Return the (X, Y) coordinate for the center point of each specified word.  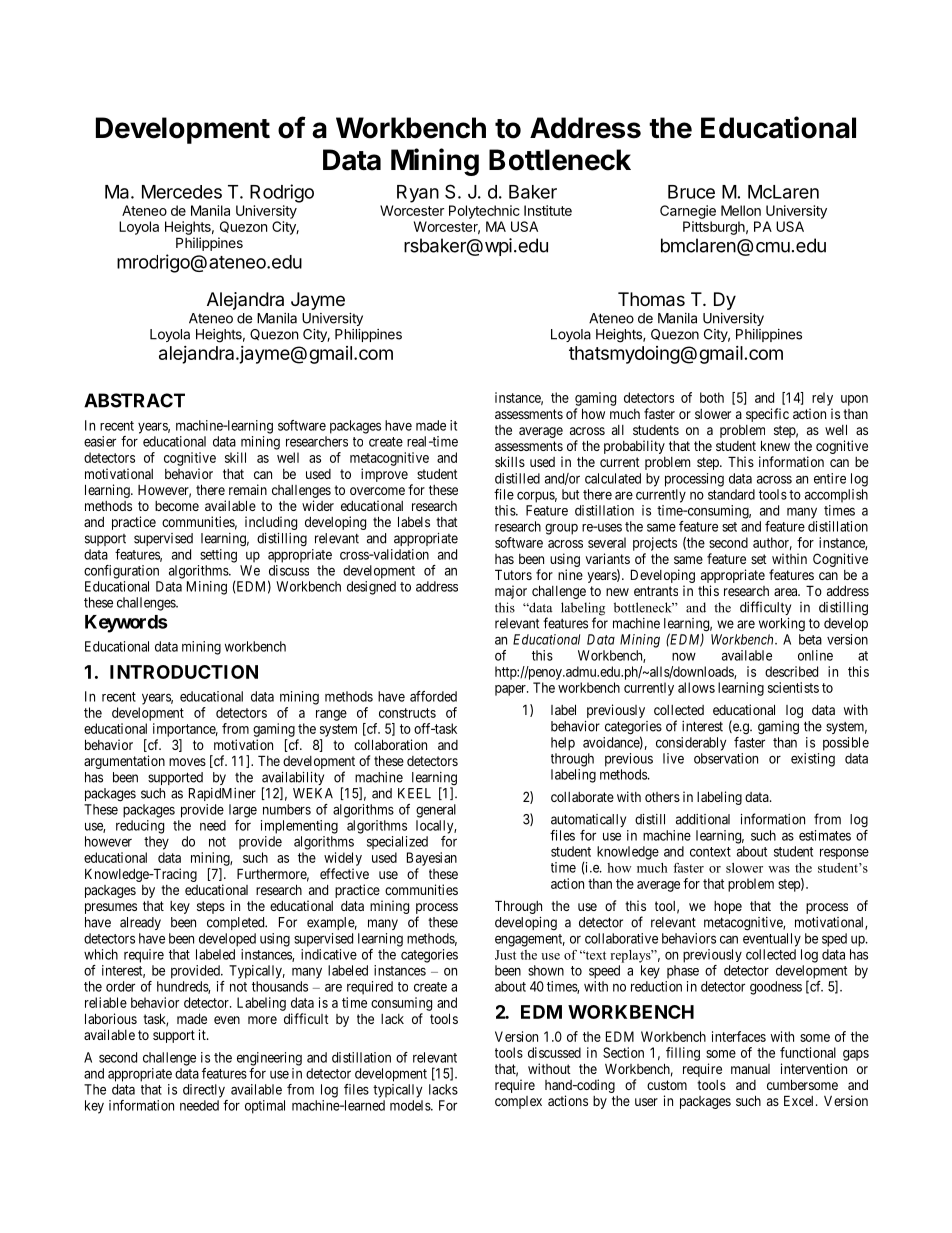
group (561, 529)
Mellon (741, 210)
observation (726, 758)
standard (731, 494)
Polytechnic (484, 212)
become (177, 506)
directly (204, 1091)
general (436, 811)
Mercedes (182, 192)
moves (187, 762)
